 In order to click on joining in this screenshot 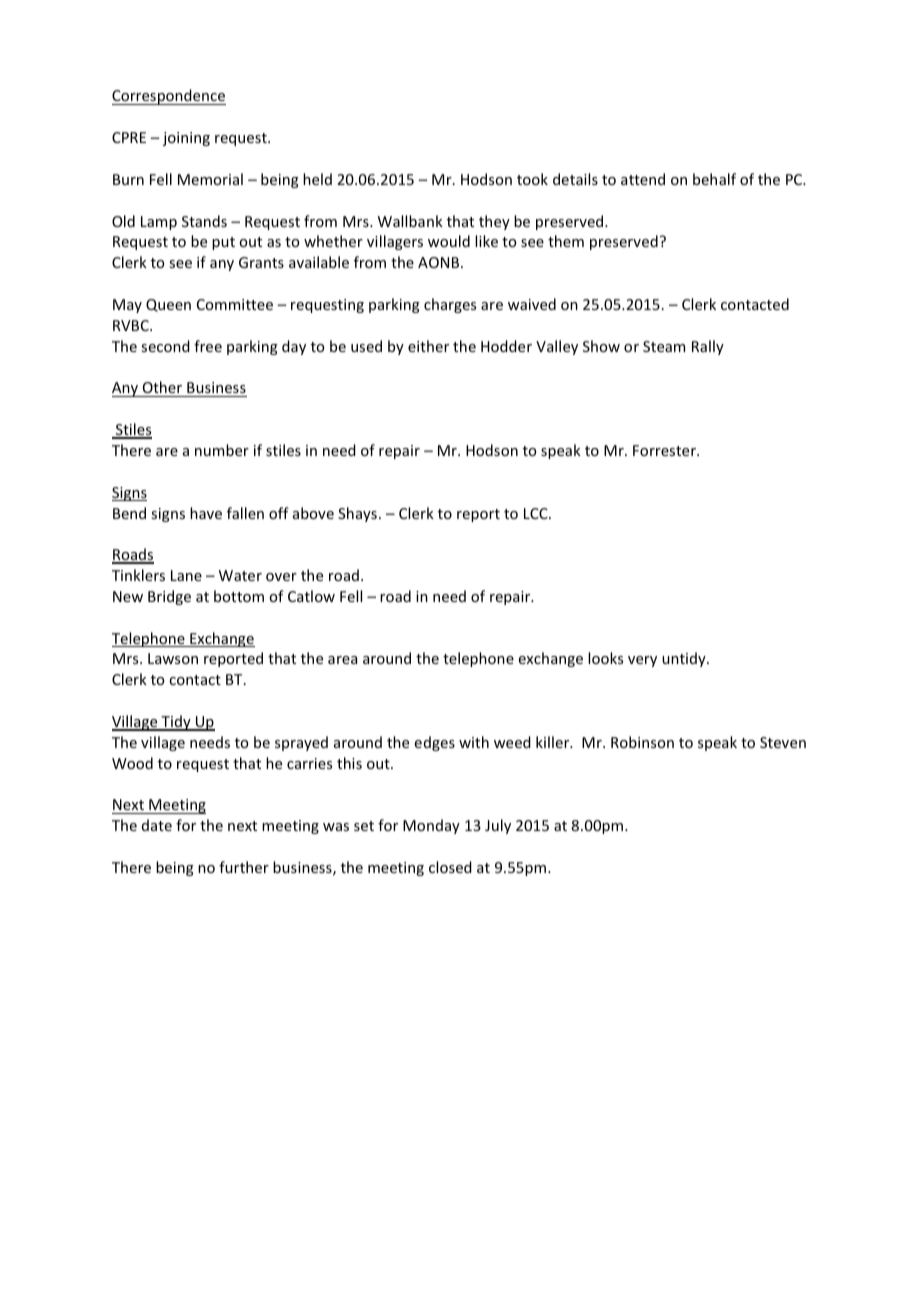, I will do `click(186, 139)`.
